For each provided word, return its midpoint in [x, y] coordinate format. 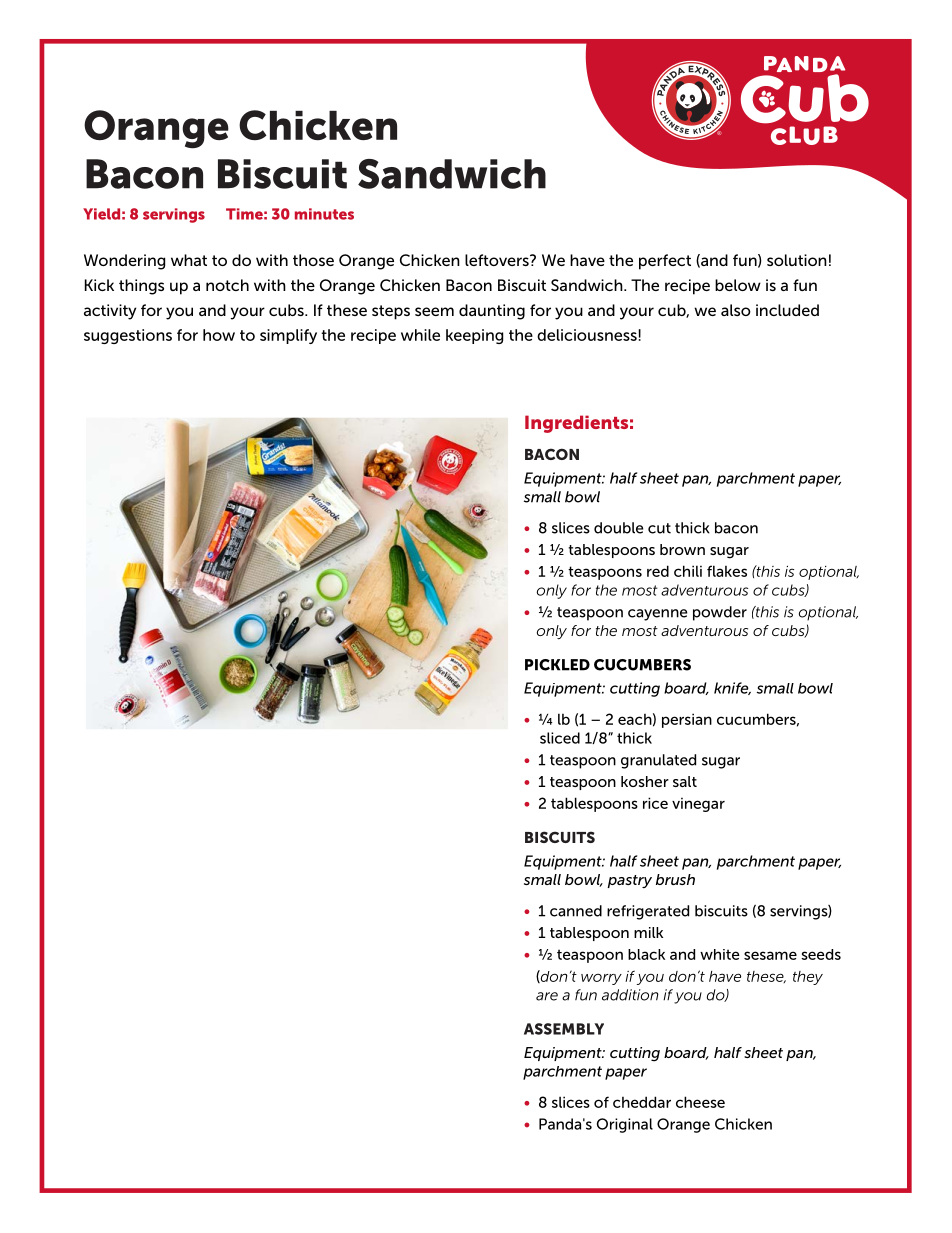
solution [797, 260]
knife [732, 688]
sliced [560, 738]
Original [625, 1125]
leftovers [498, 260]
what [189, 260]
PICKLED [557, 665]
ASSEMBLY [564, 1029]
